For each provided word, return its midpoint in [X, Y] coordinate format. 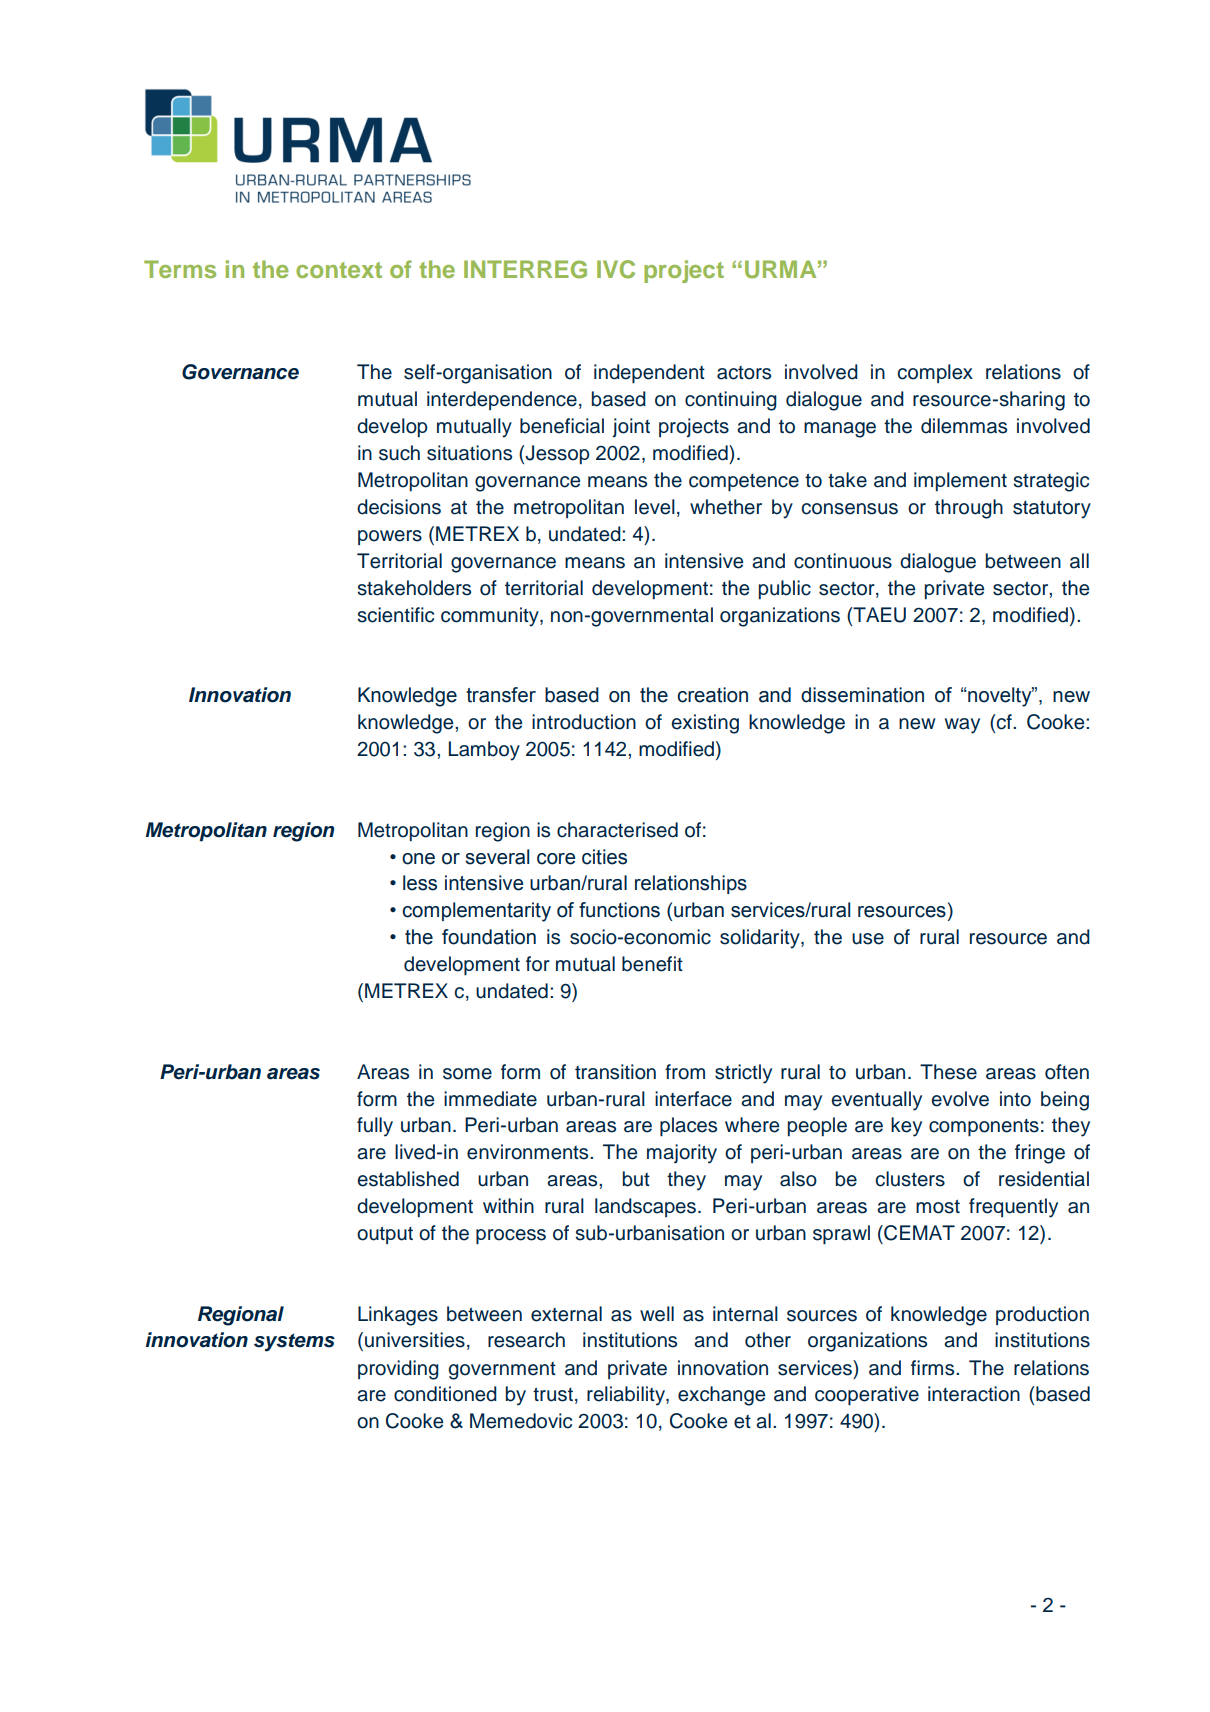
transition [615, 1072]
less [420, 883]
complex [935, 373]
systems [294, 1342]
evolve [960, 1099]
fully [375, 1127]
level [655, 507]
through [969, 509]
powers [390, 537]
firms [934, 1368]
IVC [616, 269]
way [962, 726]
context [339, 270]
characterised [617, 830]
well [657, 1314]
